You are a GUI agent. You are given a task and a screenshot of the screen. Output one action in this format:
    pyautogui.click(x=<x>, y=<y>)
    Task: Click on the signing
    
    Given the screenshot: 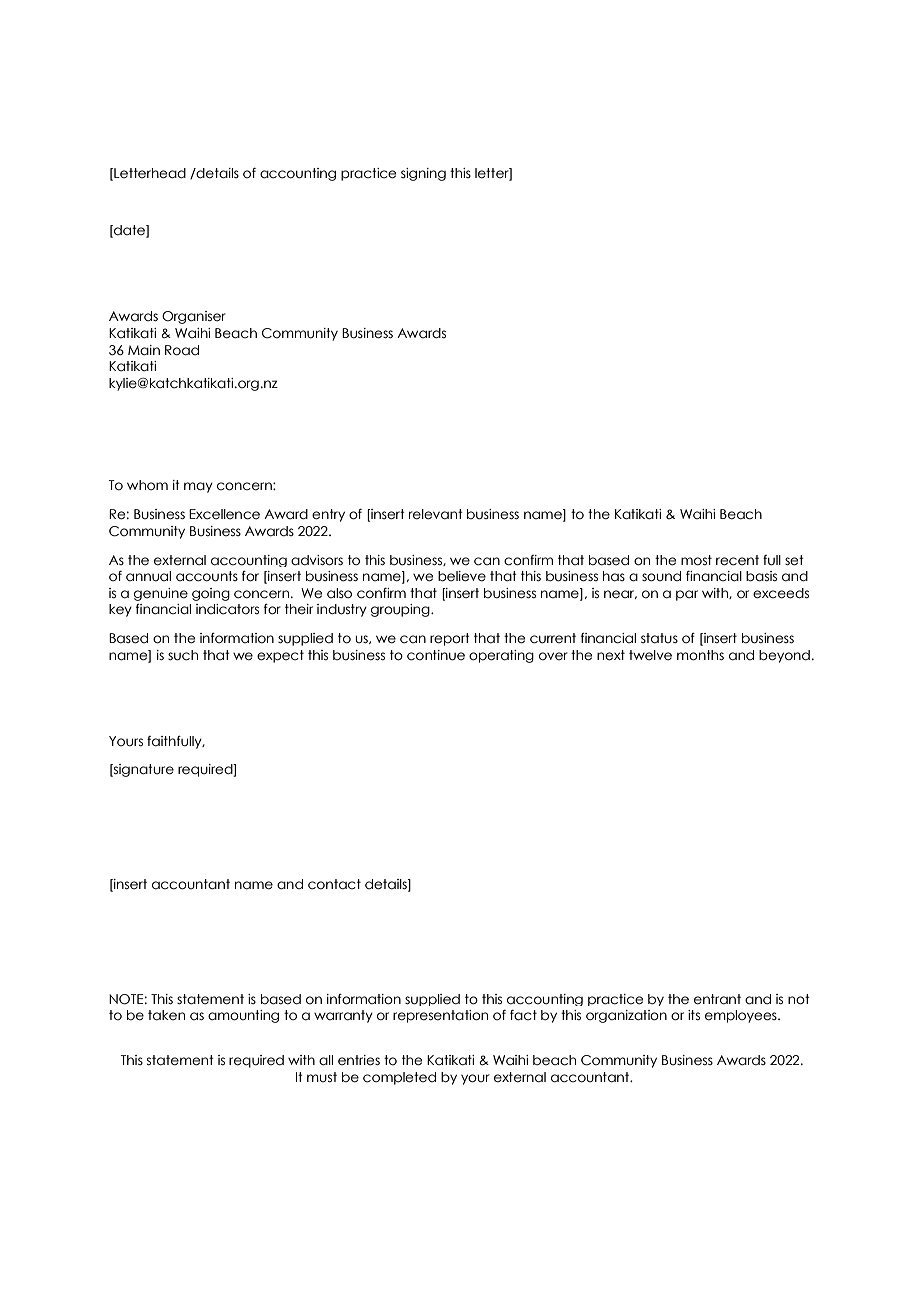 What is the action you would take?
    pyautogui.click(x=423, y=174)
